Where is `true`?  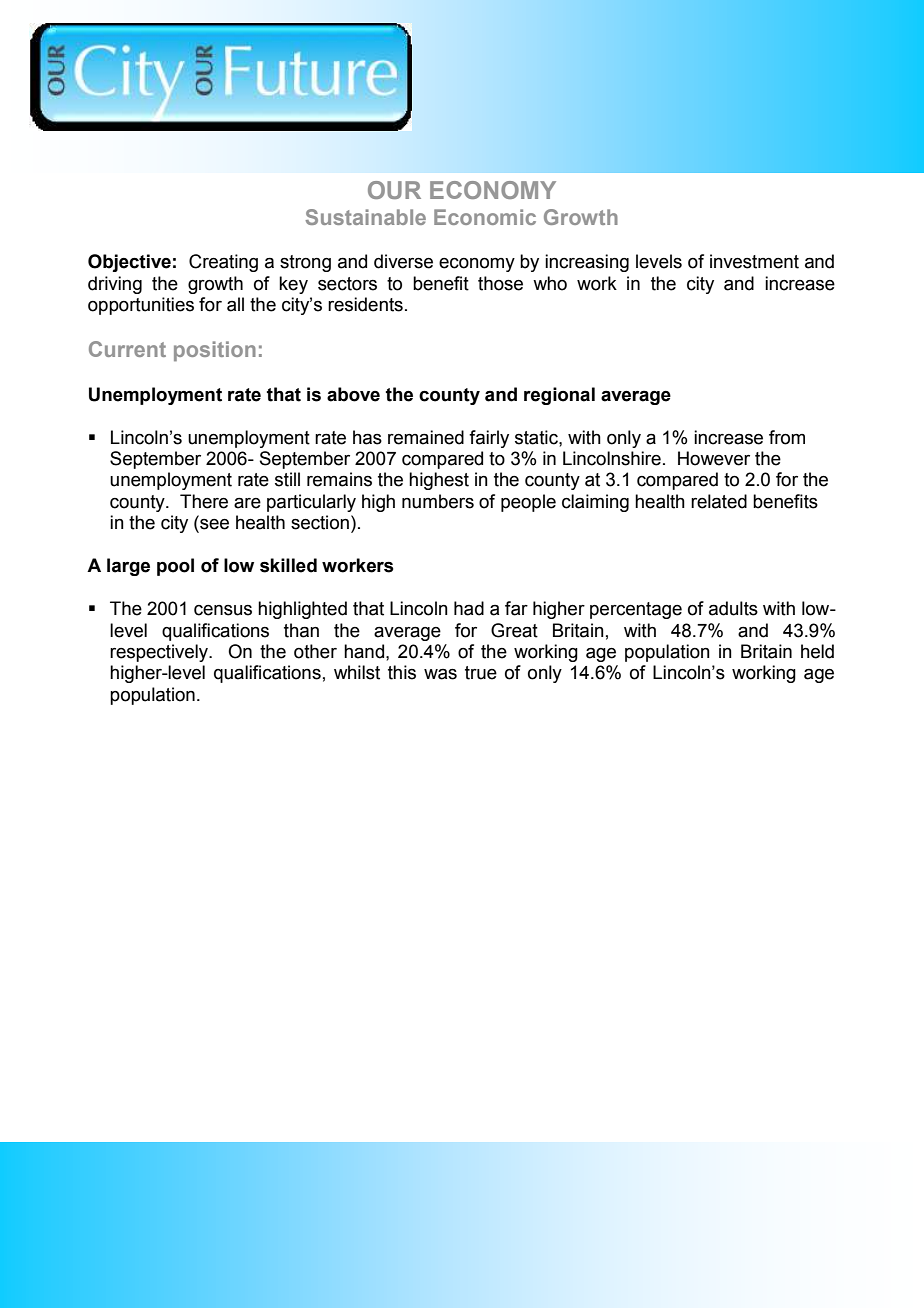
true is located at coordinates (481, 673).
